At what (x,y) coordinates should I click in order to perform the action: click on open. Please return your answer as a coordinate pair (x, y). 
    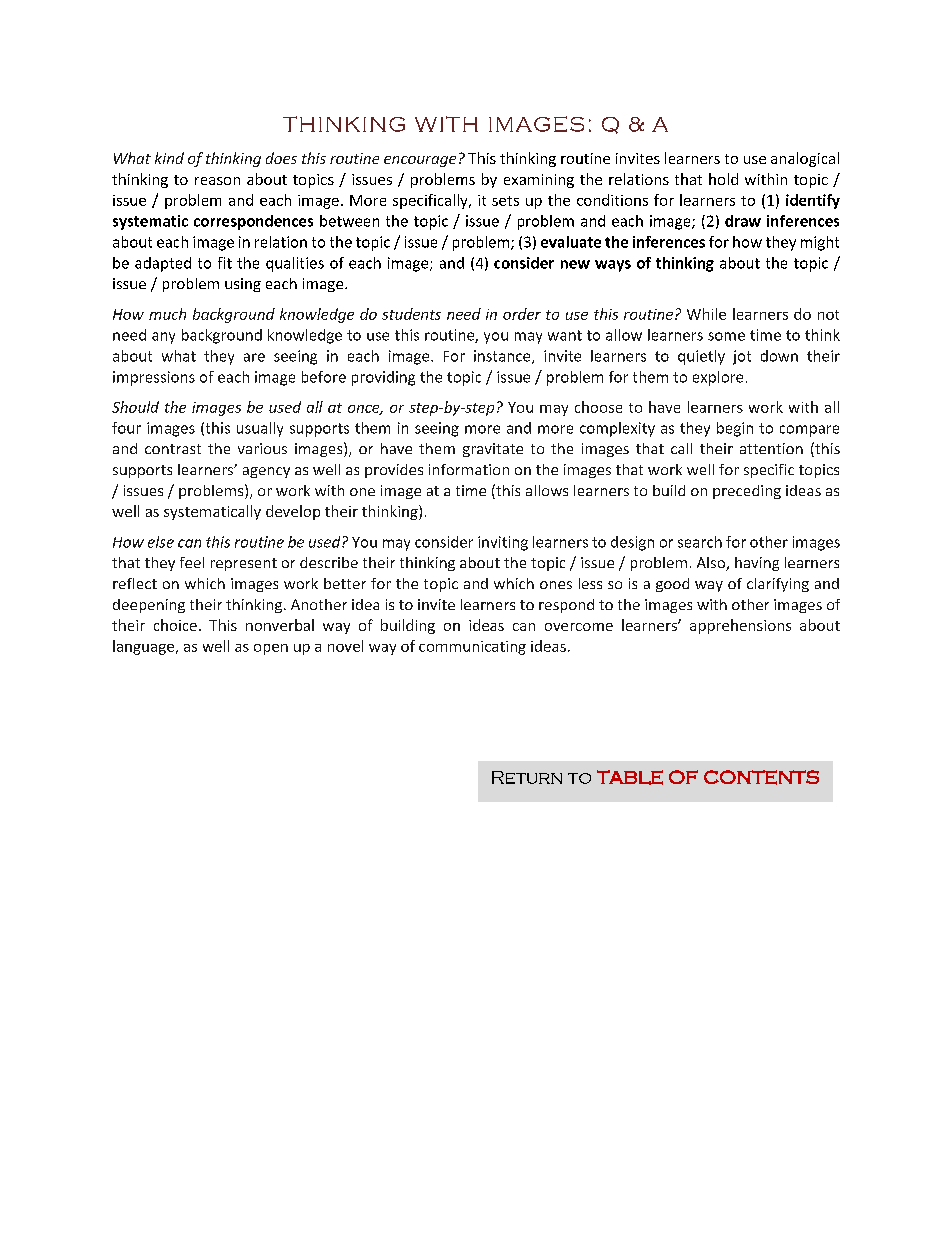
    Looking at the image, I should click on (271, 649).
